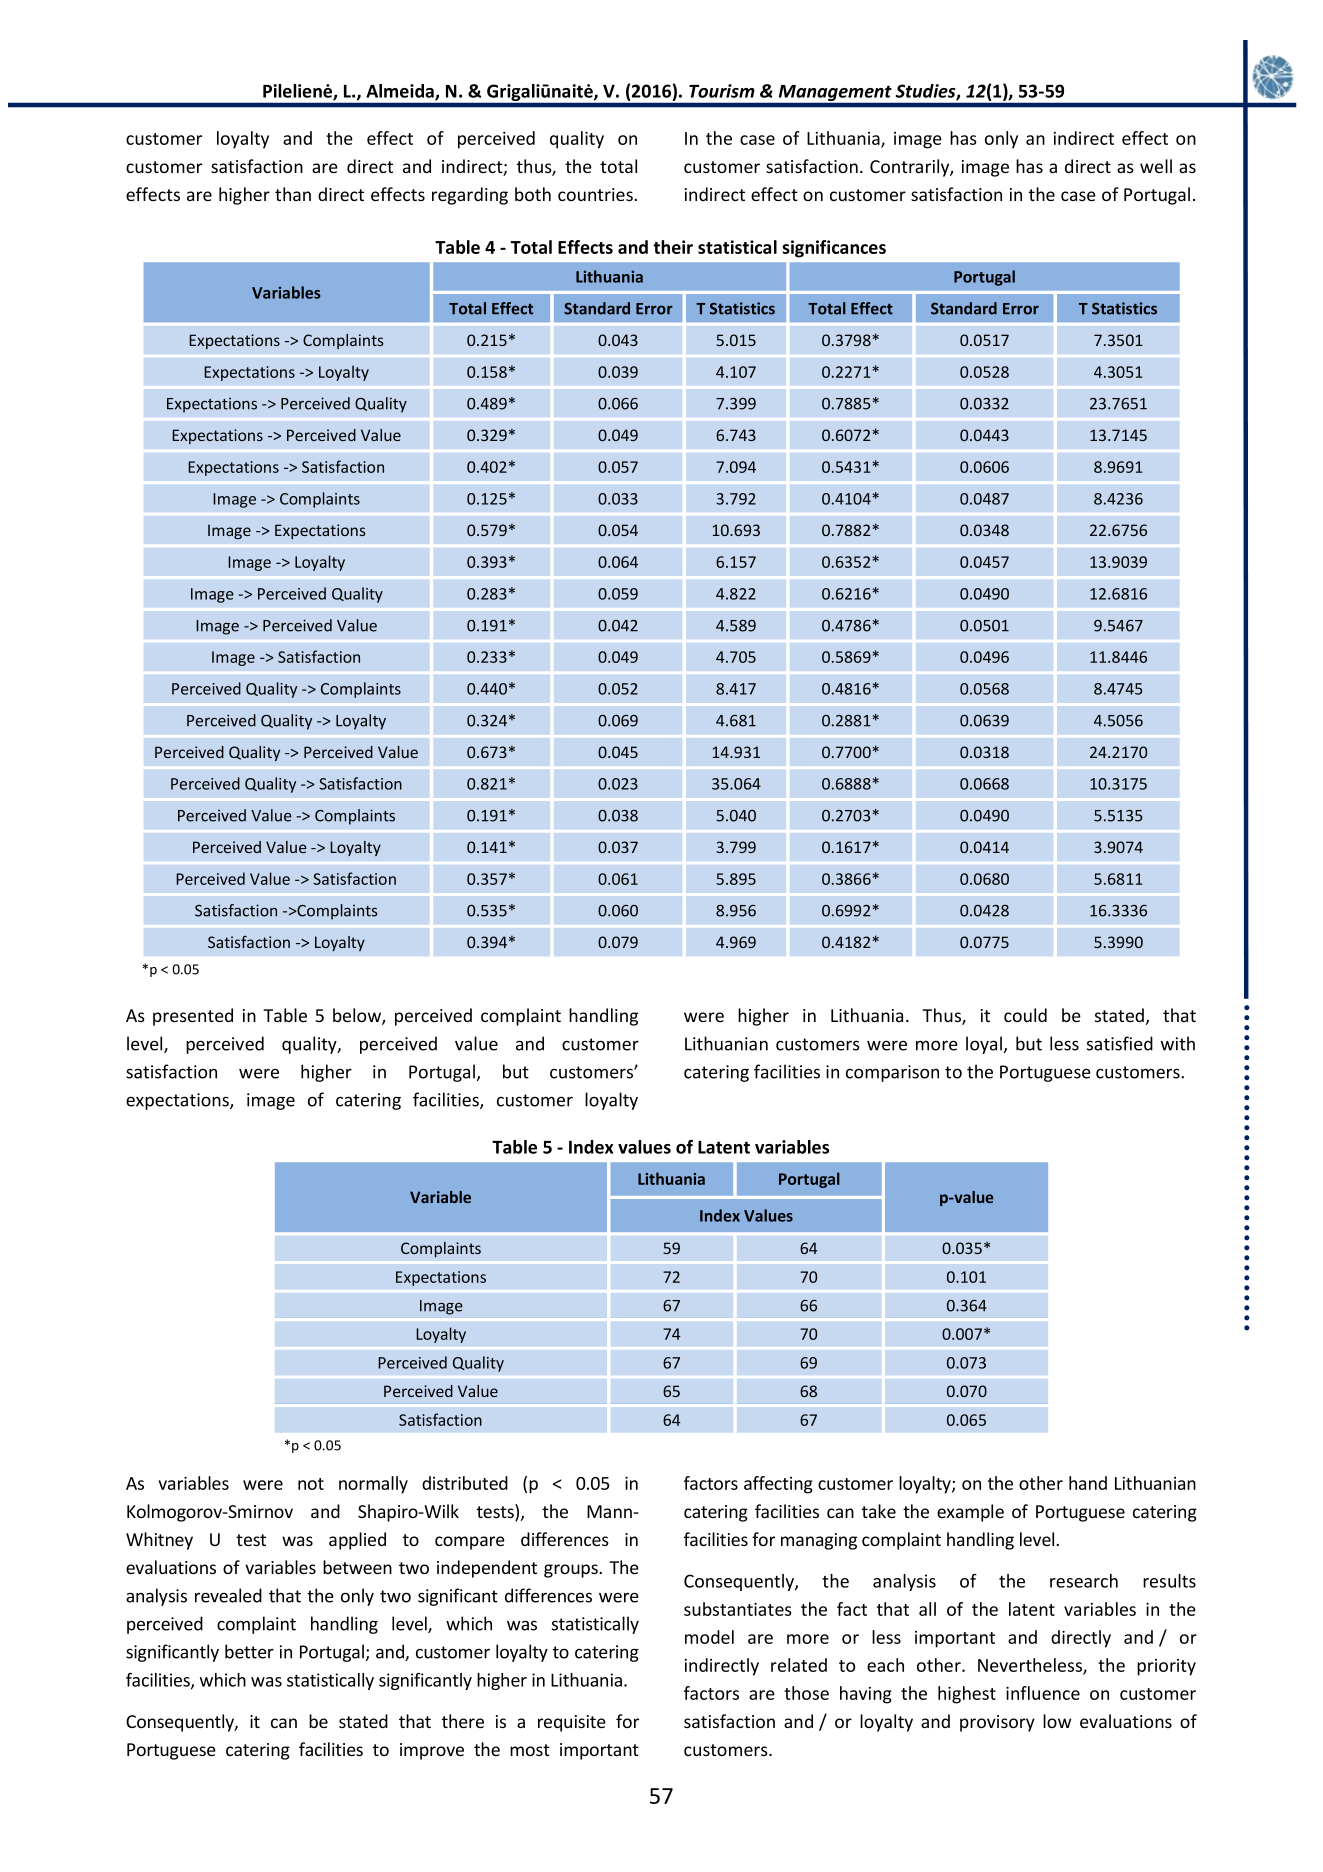 The width and height of the page is (1323, 1872). Describe the element at coordinates (970, 1513) in the page. I see `example` at that location.
